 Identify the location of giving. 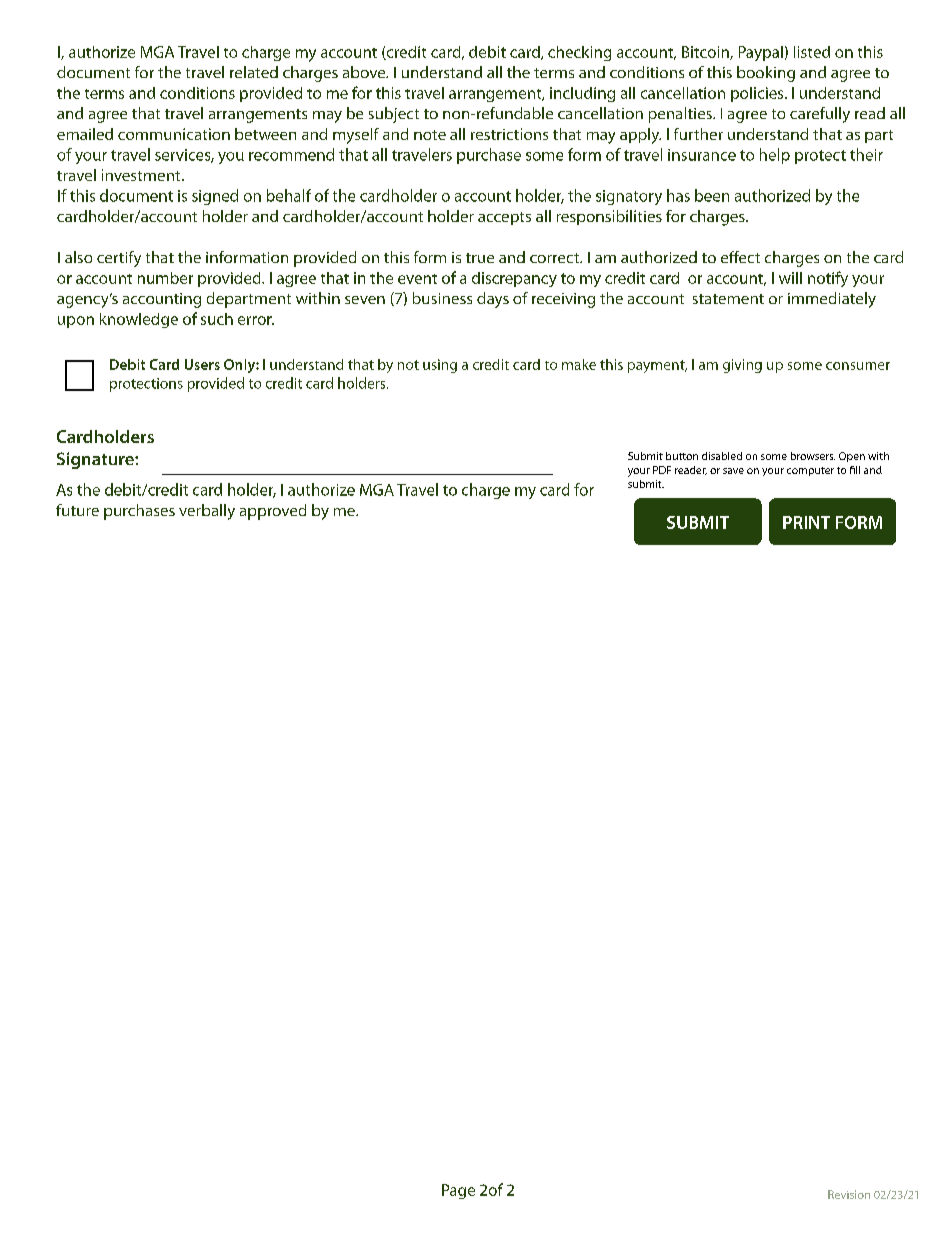
(742, 366).
